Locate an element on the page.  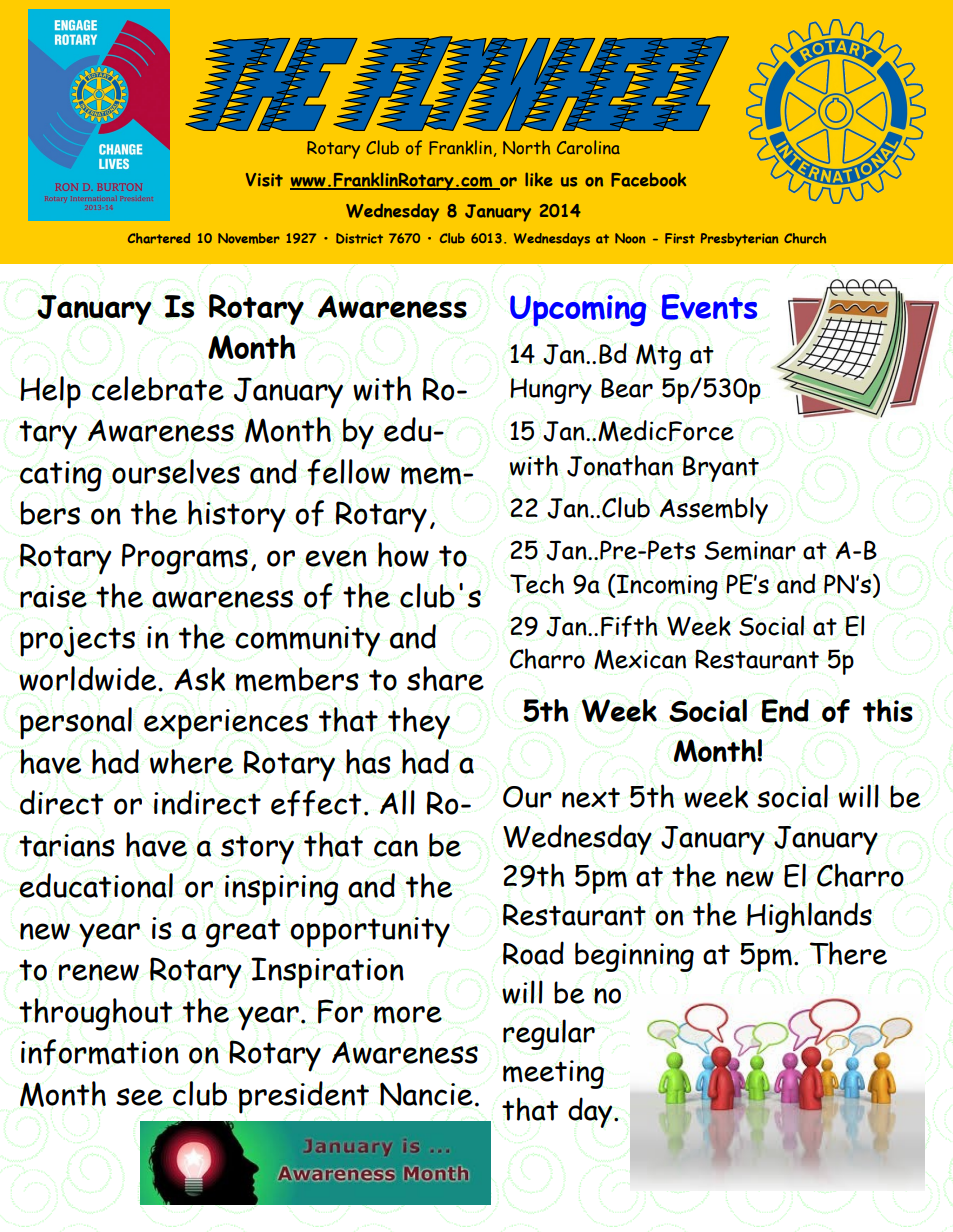
Programs is located at coordinates (185, 559).
